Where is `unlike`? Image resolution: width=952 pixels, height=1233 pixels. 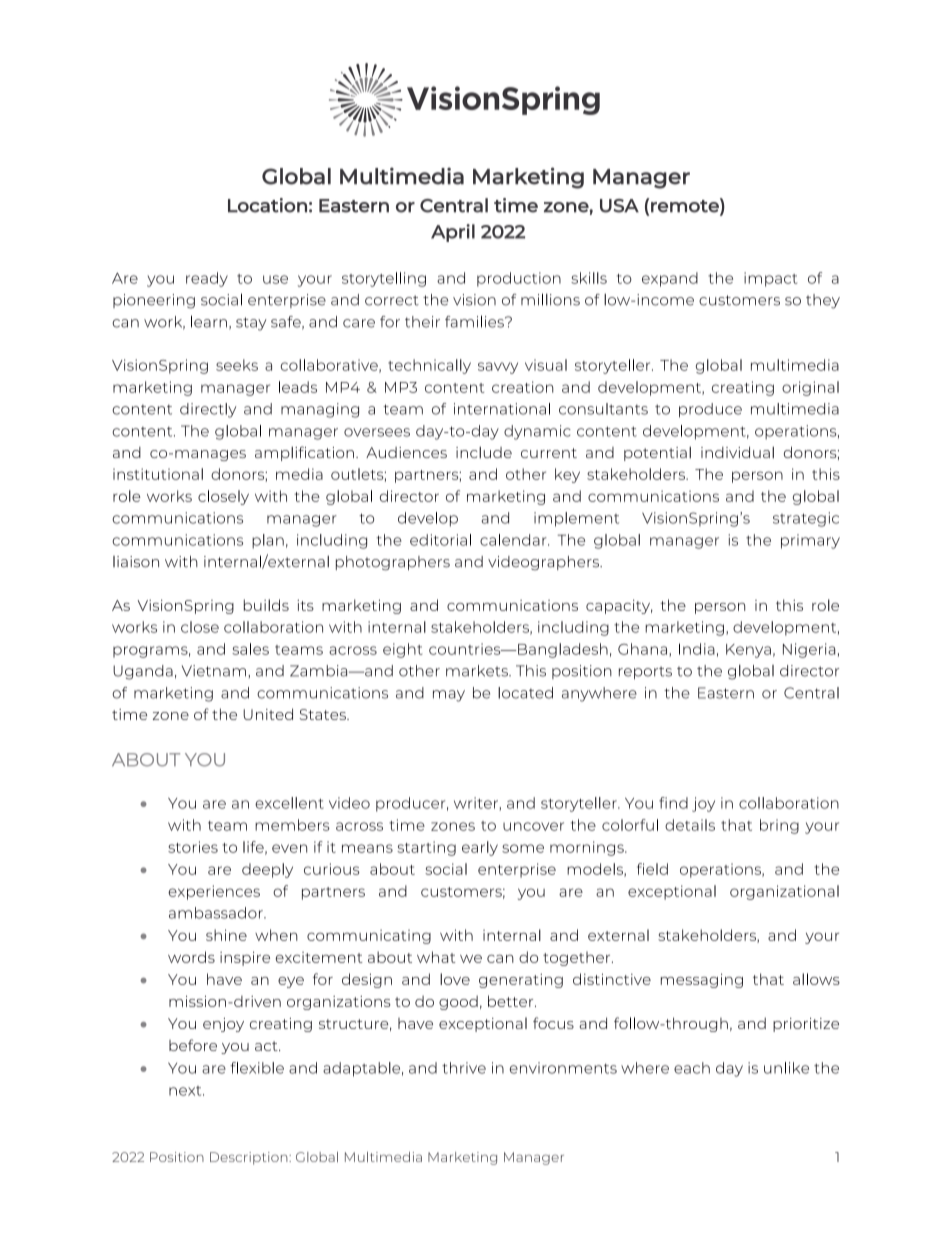 unlike is located at coordinates (786, 1068).
